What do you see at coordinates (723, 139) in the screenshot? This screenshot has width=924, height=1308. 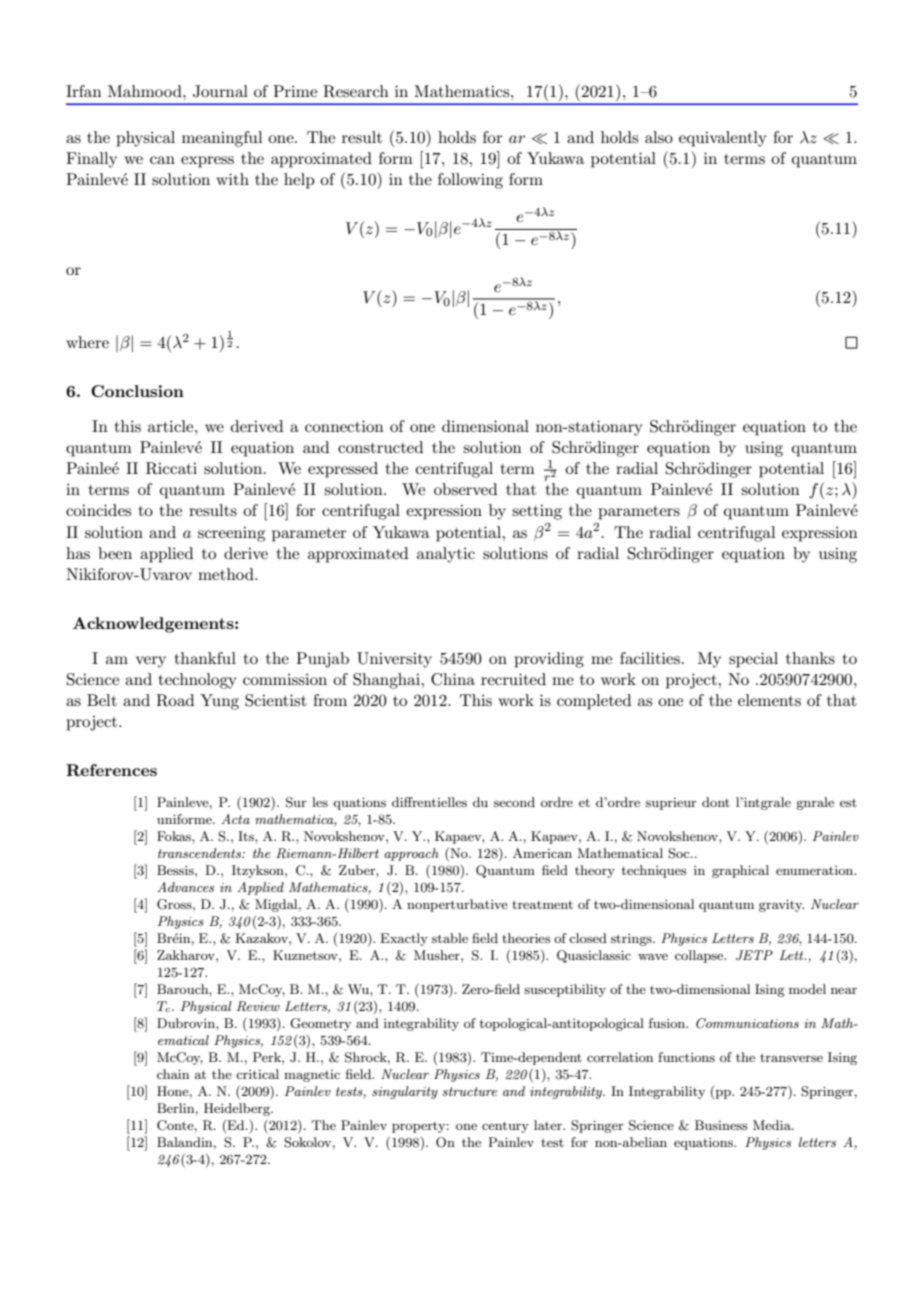 I see `equivalently` at bounding box center [723, 139].
